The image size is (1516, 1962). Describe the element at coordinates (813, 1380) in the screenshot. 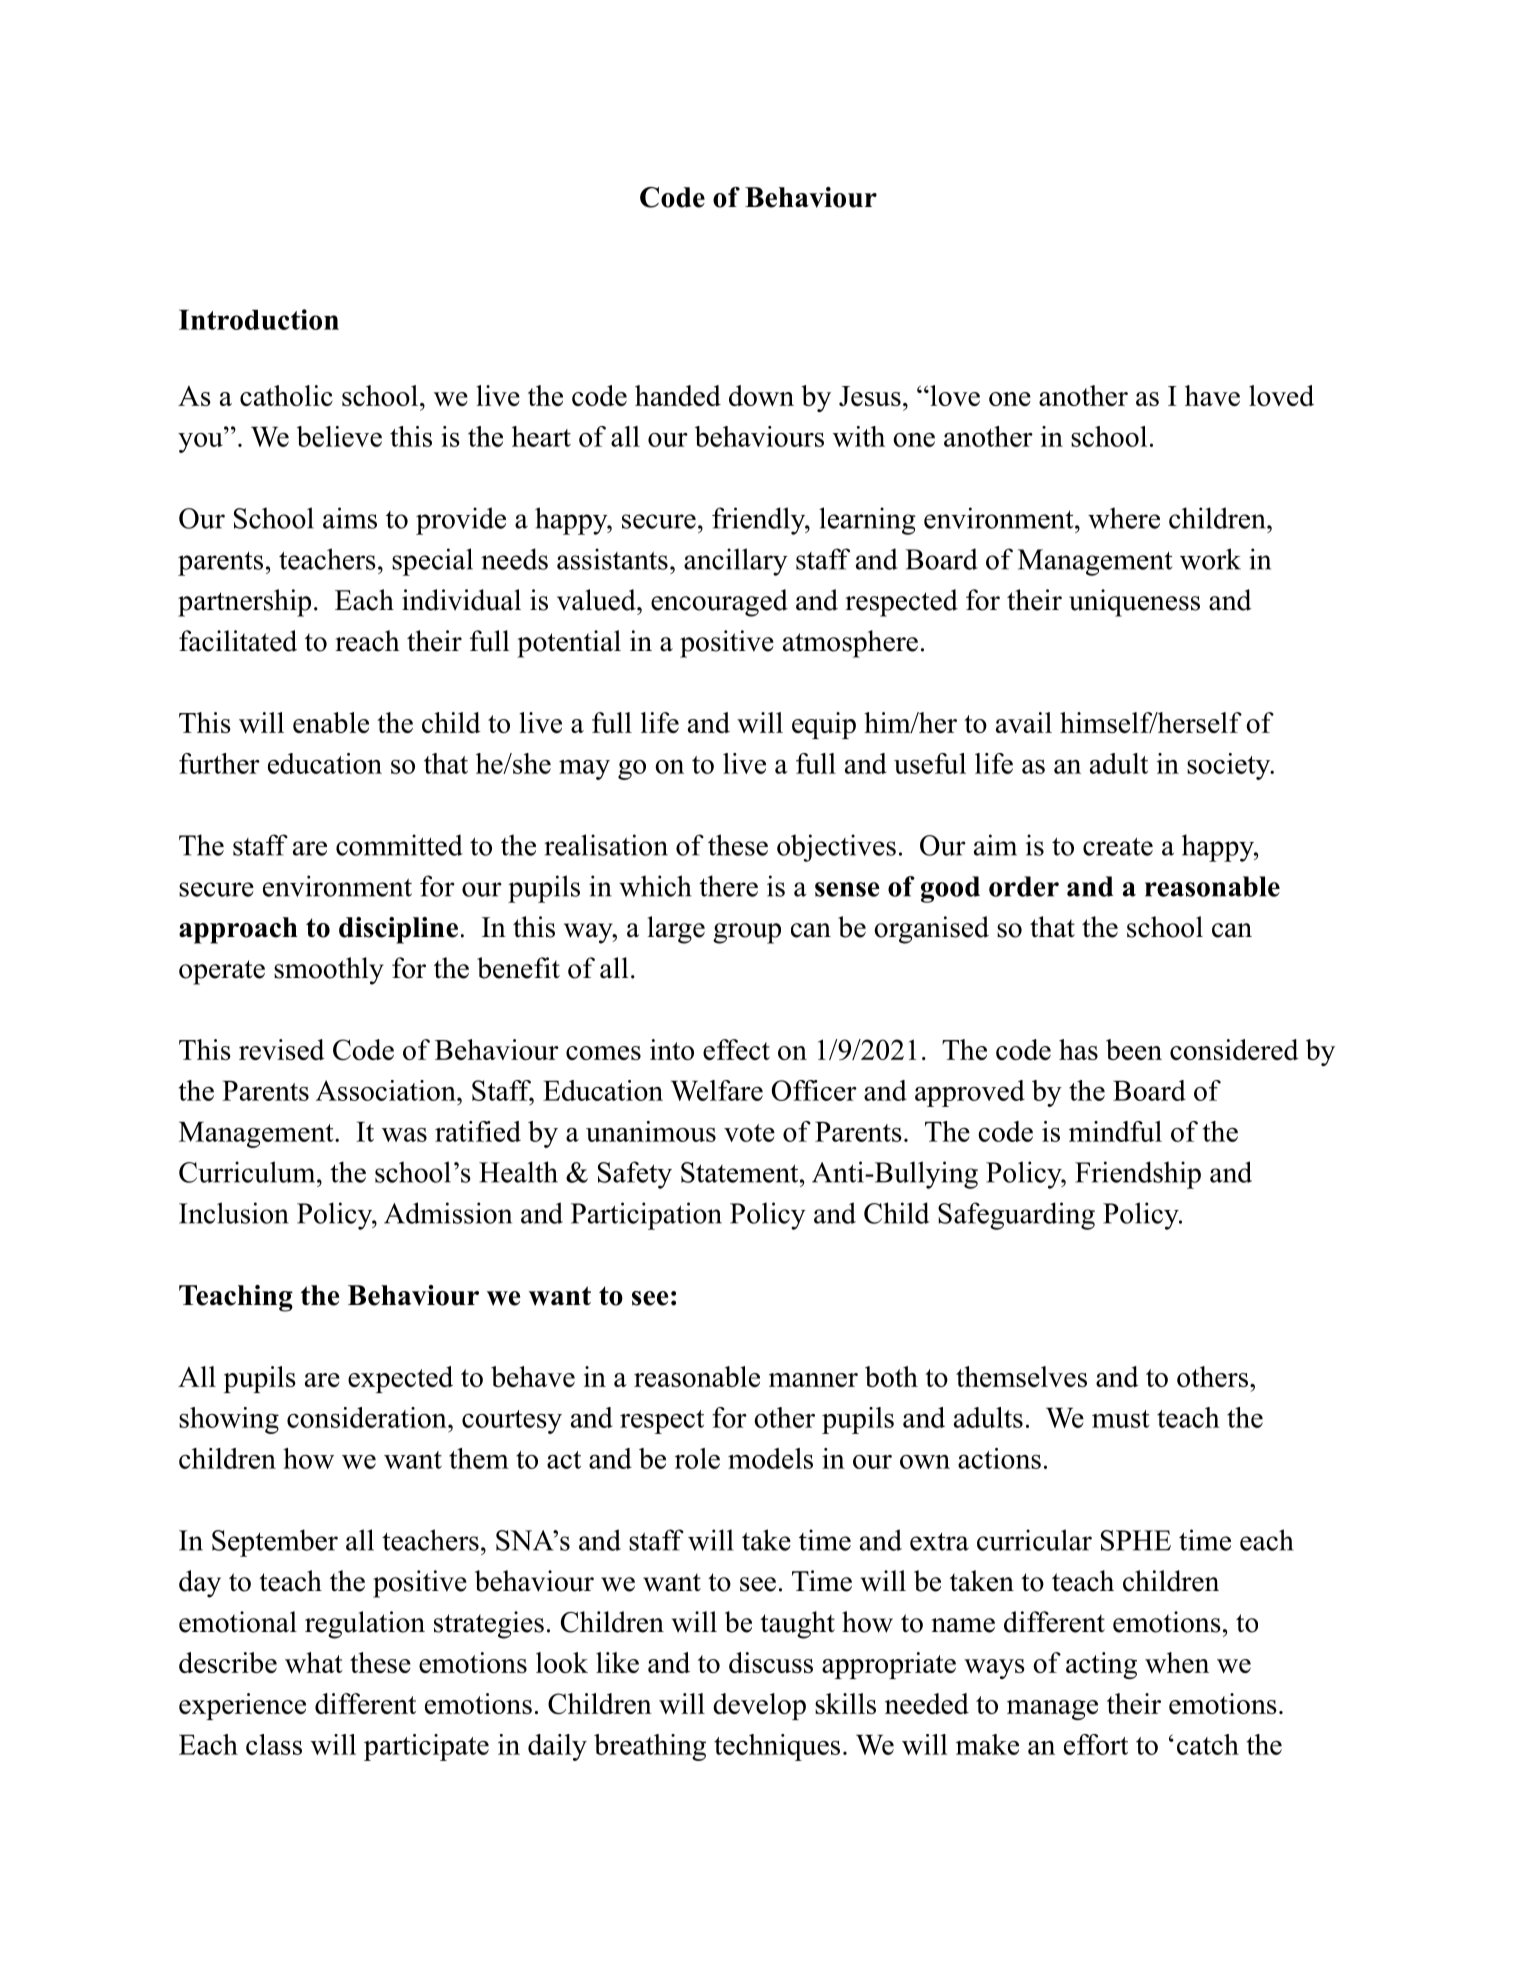

I see `manner` at that location.
